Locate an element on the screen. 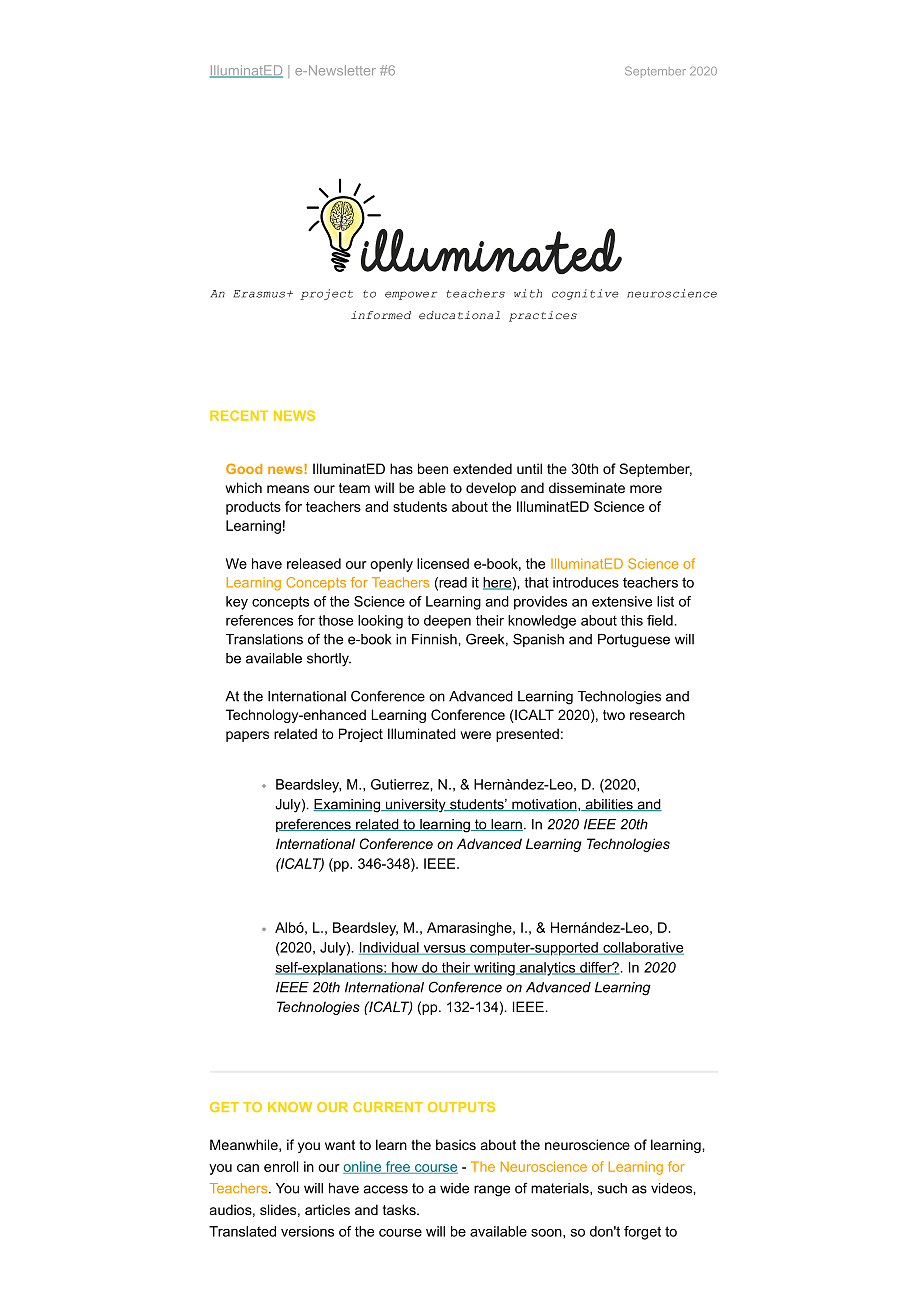  cognitive is located at coordinates (585, 294).
